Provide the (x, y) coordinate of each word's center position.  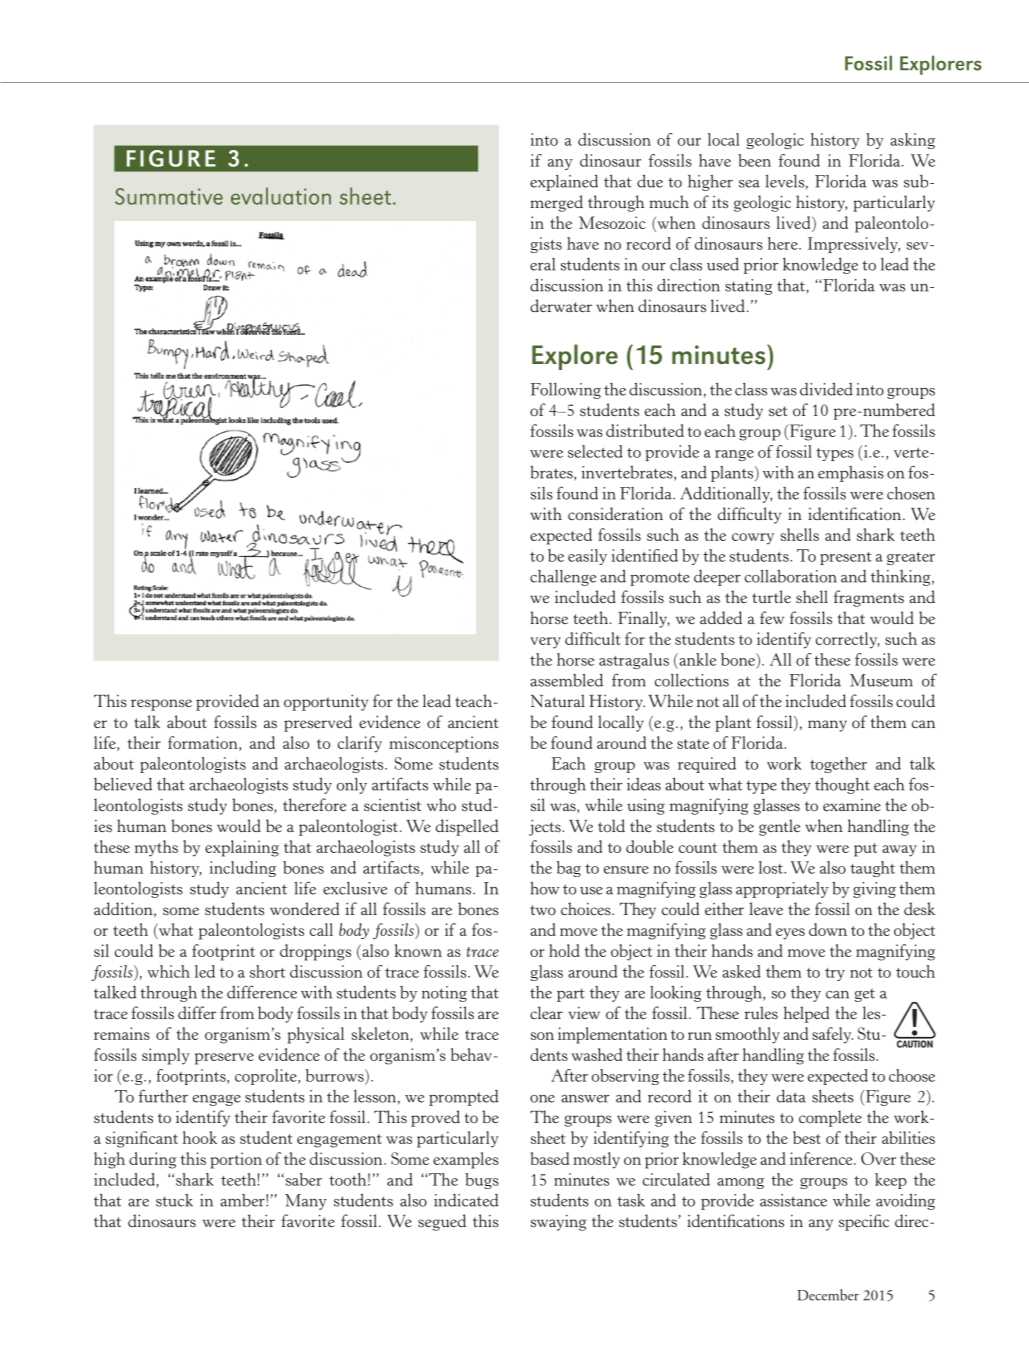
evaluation (281, 196)
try (835, 974)
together (838, 765)
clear (546, 1012)
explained (564, 182)
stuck (174, 1200)
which (168, 971)
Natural (558, 700)
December (828, 1295)
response (161, 705)
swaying (558, 1222)
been (754, 160)
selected (595, 451)
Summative (169, 196)
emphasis (851, 474)
